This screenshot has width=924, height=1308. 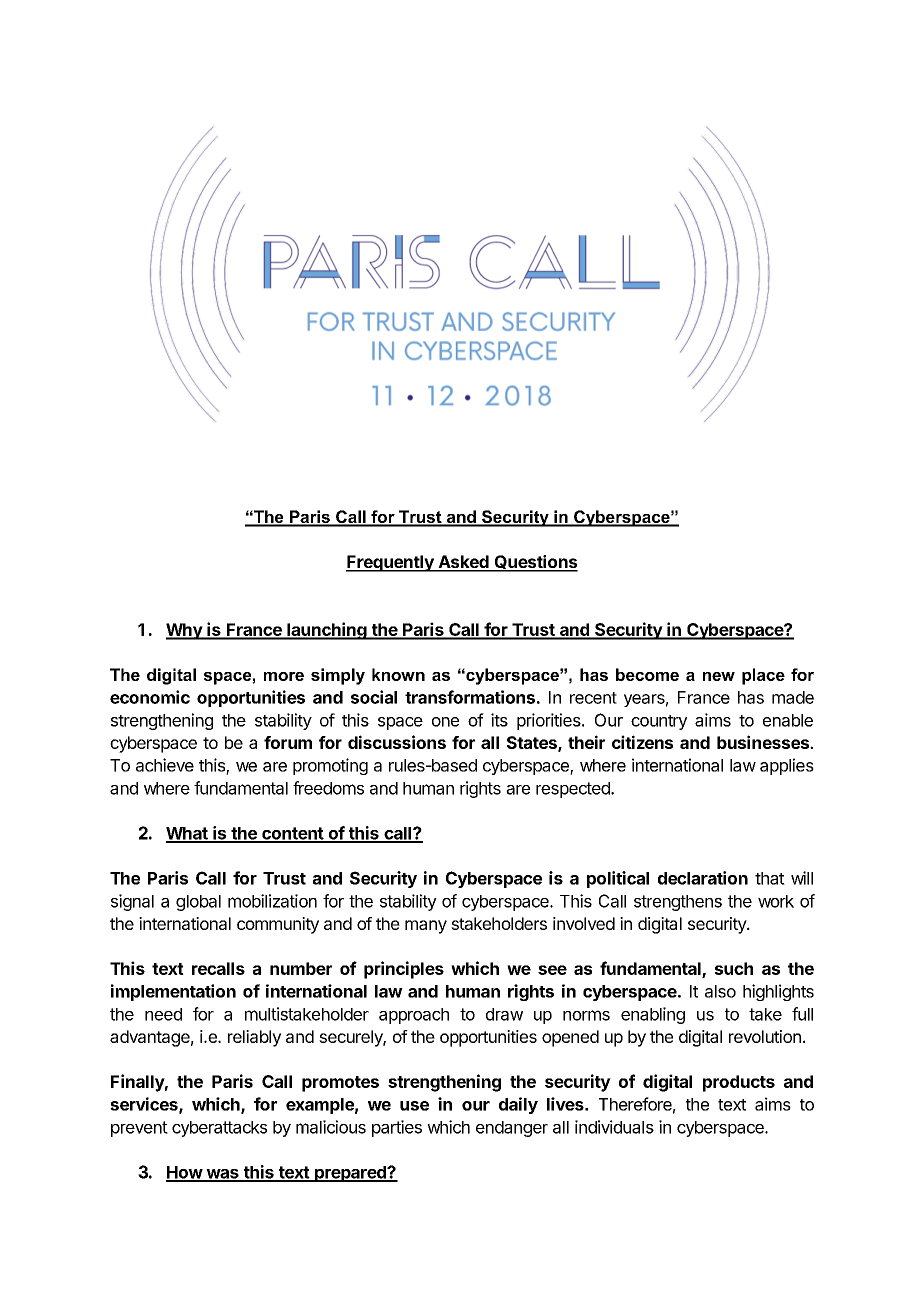 I want to click on one, so click(x=445, y=722).
